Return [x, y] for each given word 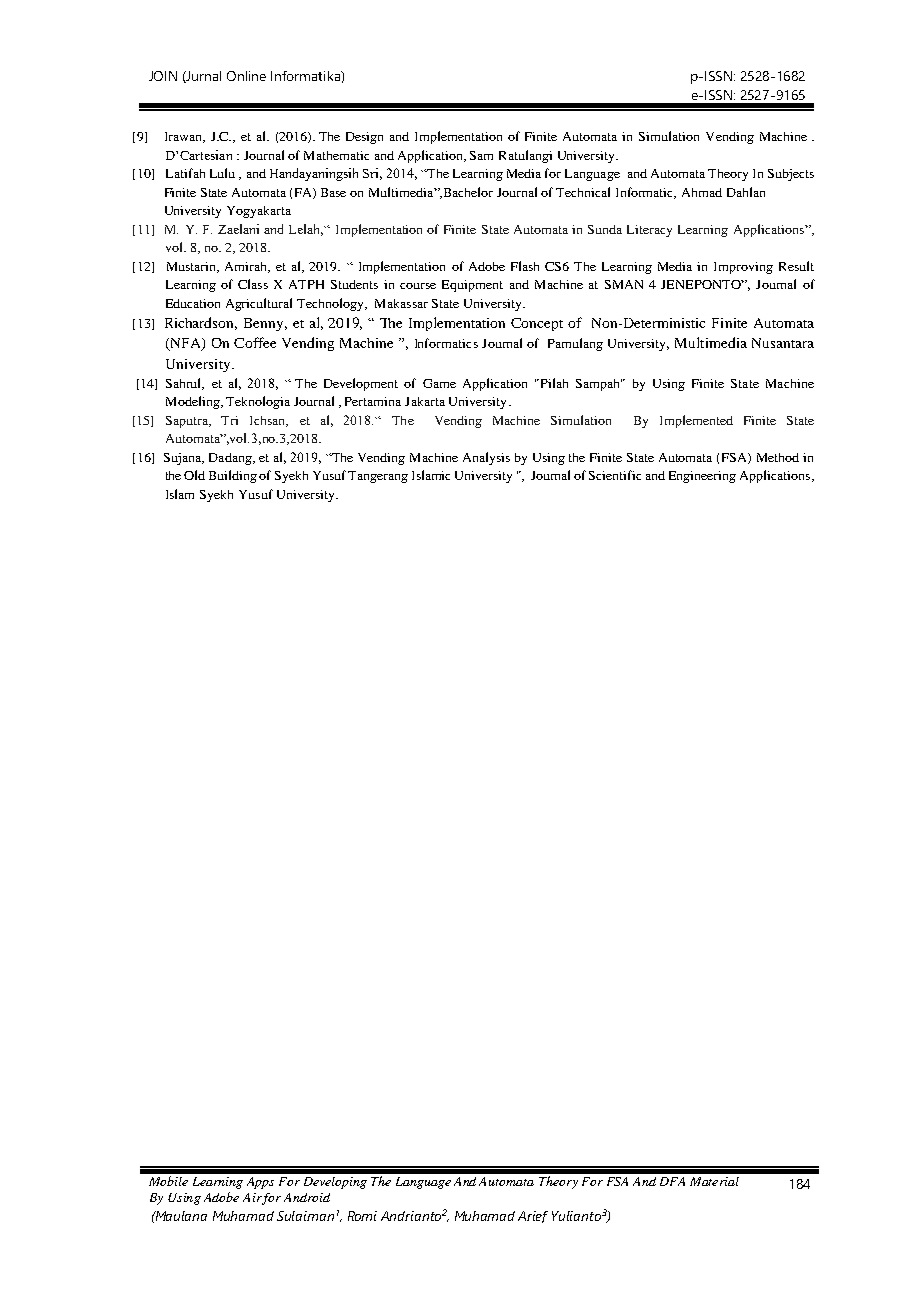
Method [778, 457]
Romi [362, 1216]
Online [246, 76]
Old [194, 475]
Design [364, 138]
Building [233, 476]
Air [252, 1197]
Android [307, 1197]
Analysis [486, 458]
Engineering [702, 477]
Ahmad [702, 192]
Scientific [615, 475]
